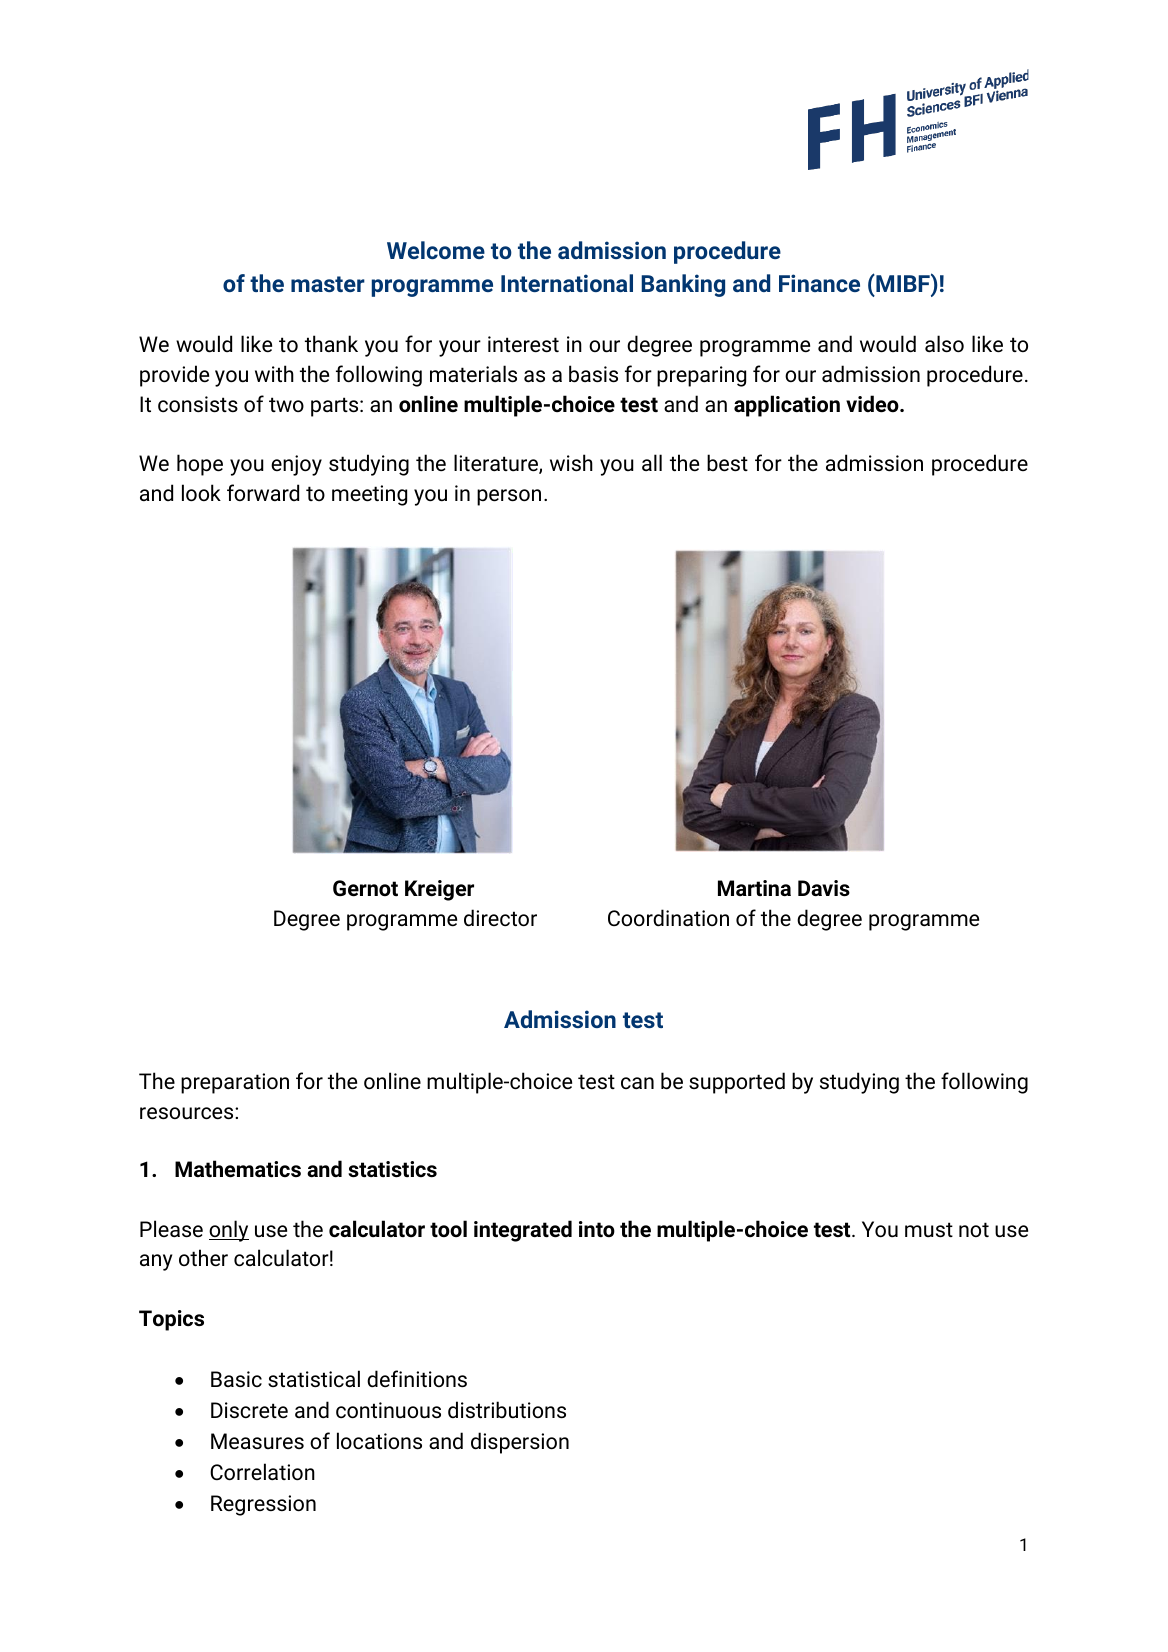  What do you see at coordinates (727, 463) in the screenshot?
I see `best` at bounding box center [727, 463].
